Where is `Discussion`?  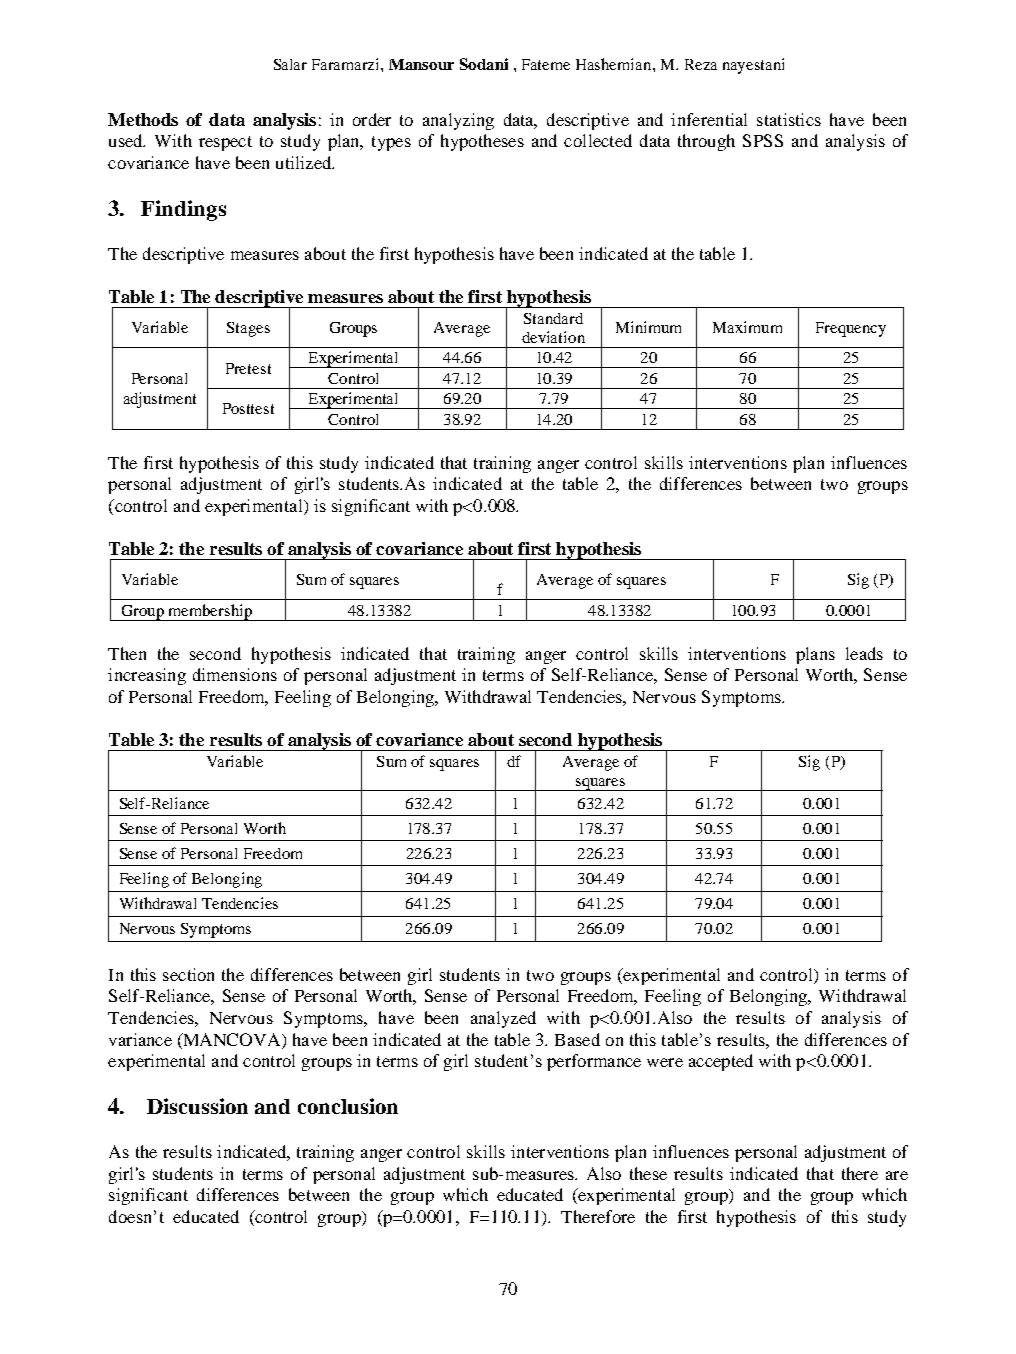
Discussion is located at coordinates (197, 1106).
